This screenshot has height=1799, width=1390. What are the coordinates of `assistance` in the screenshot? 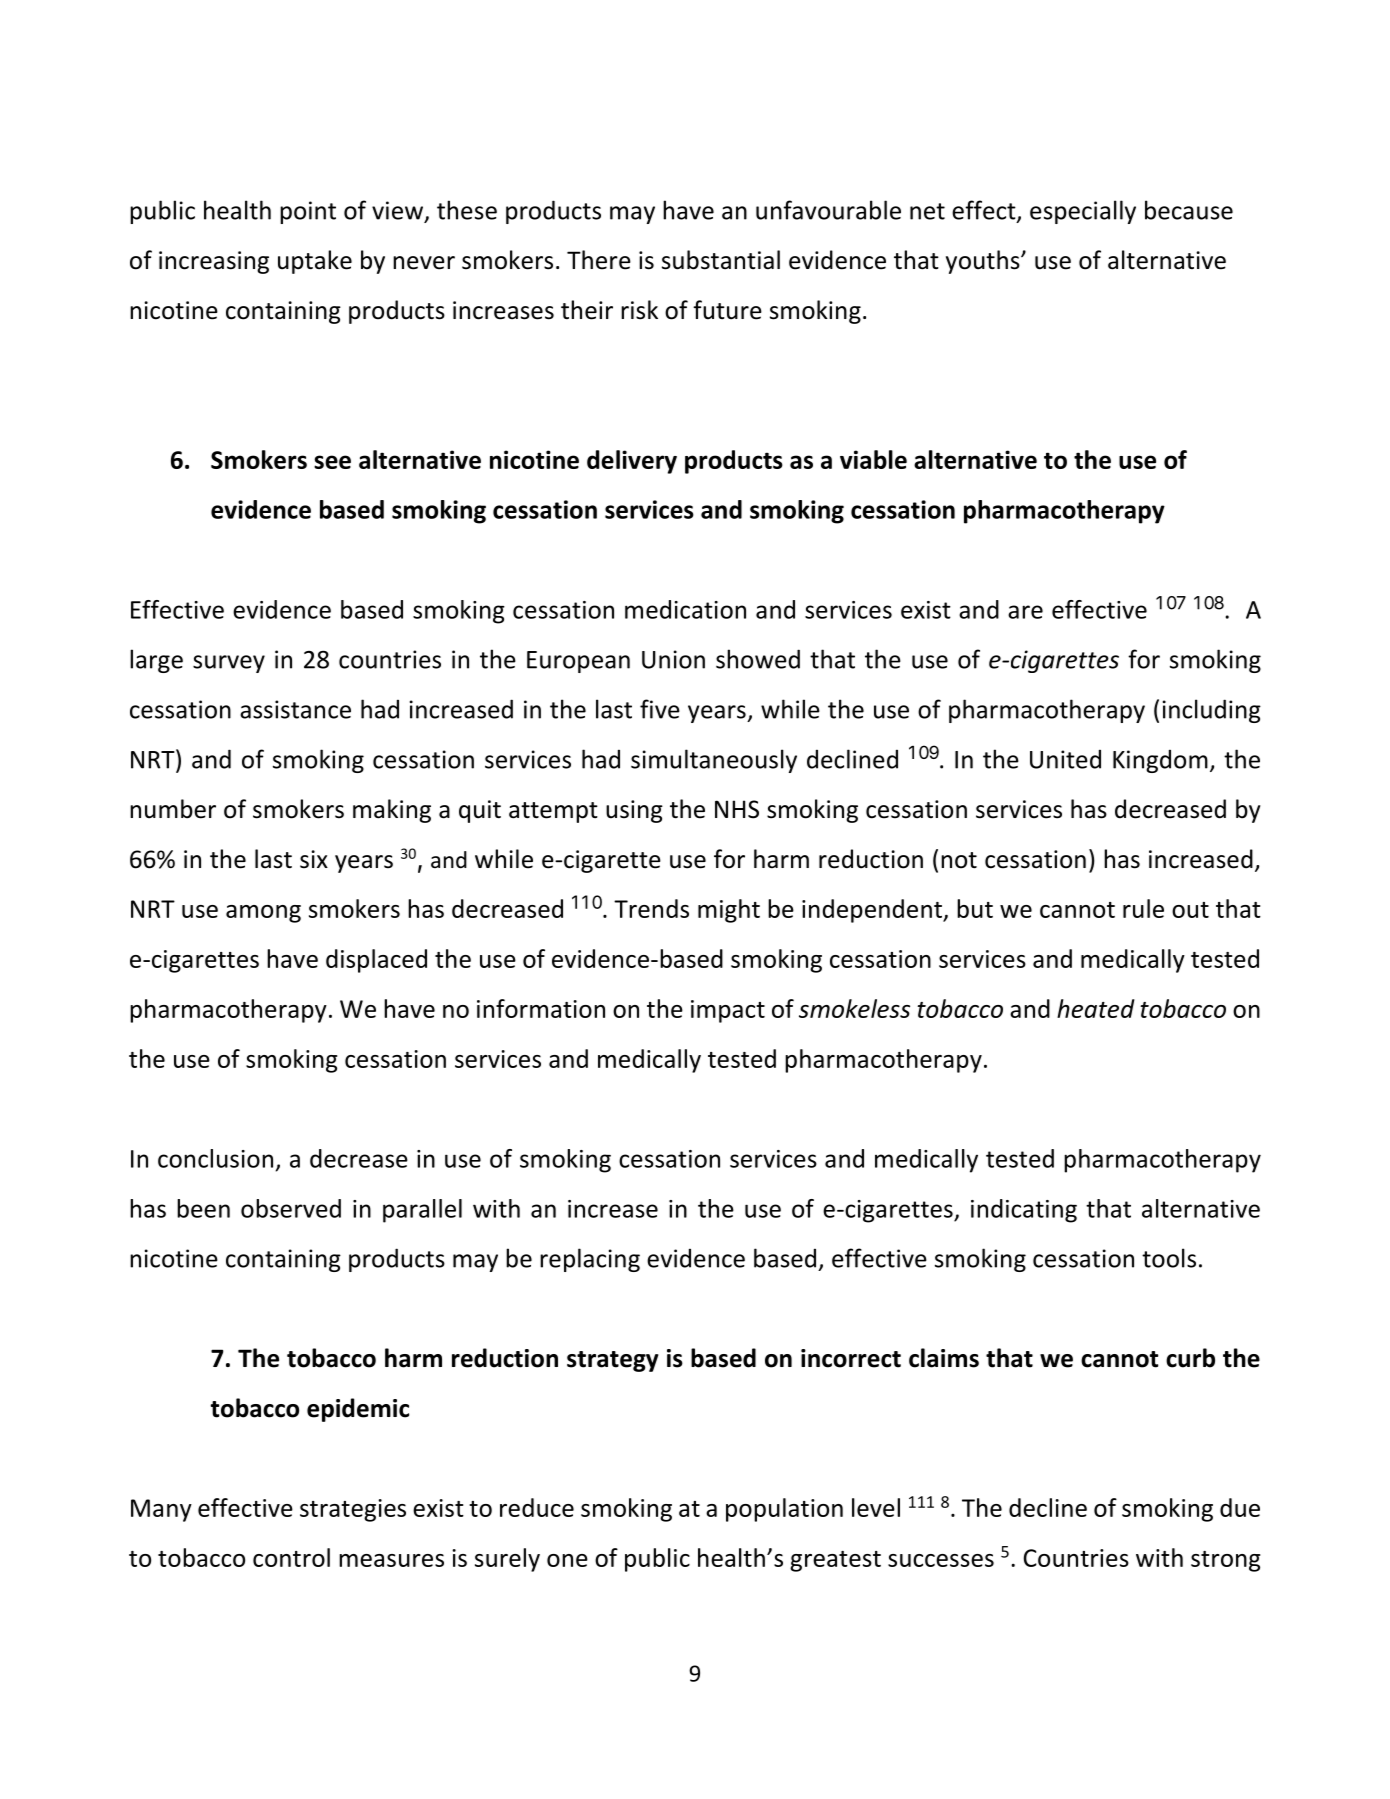 It's located at (295, 709).
